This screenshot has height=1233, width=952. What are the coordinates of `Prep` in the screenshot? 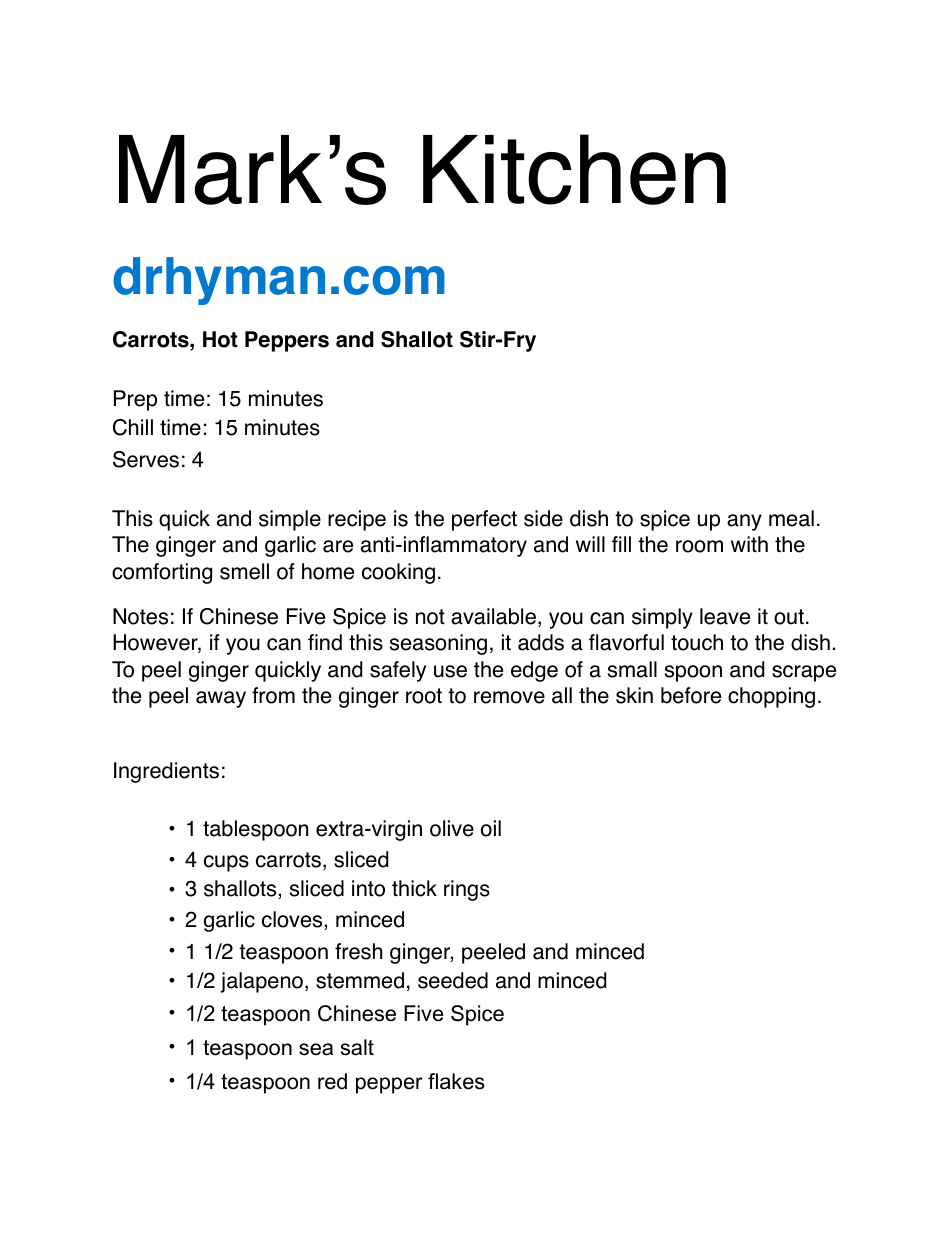 It's located at (135, 400).
